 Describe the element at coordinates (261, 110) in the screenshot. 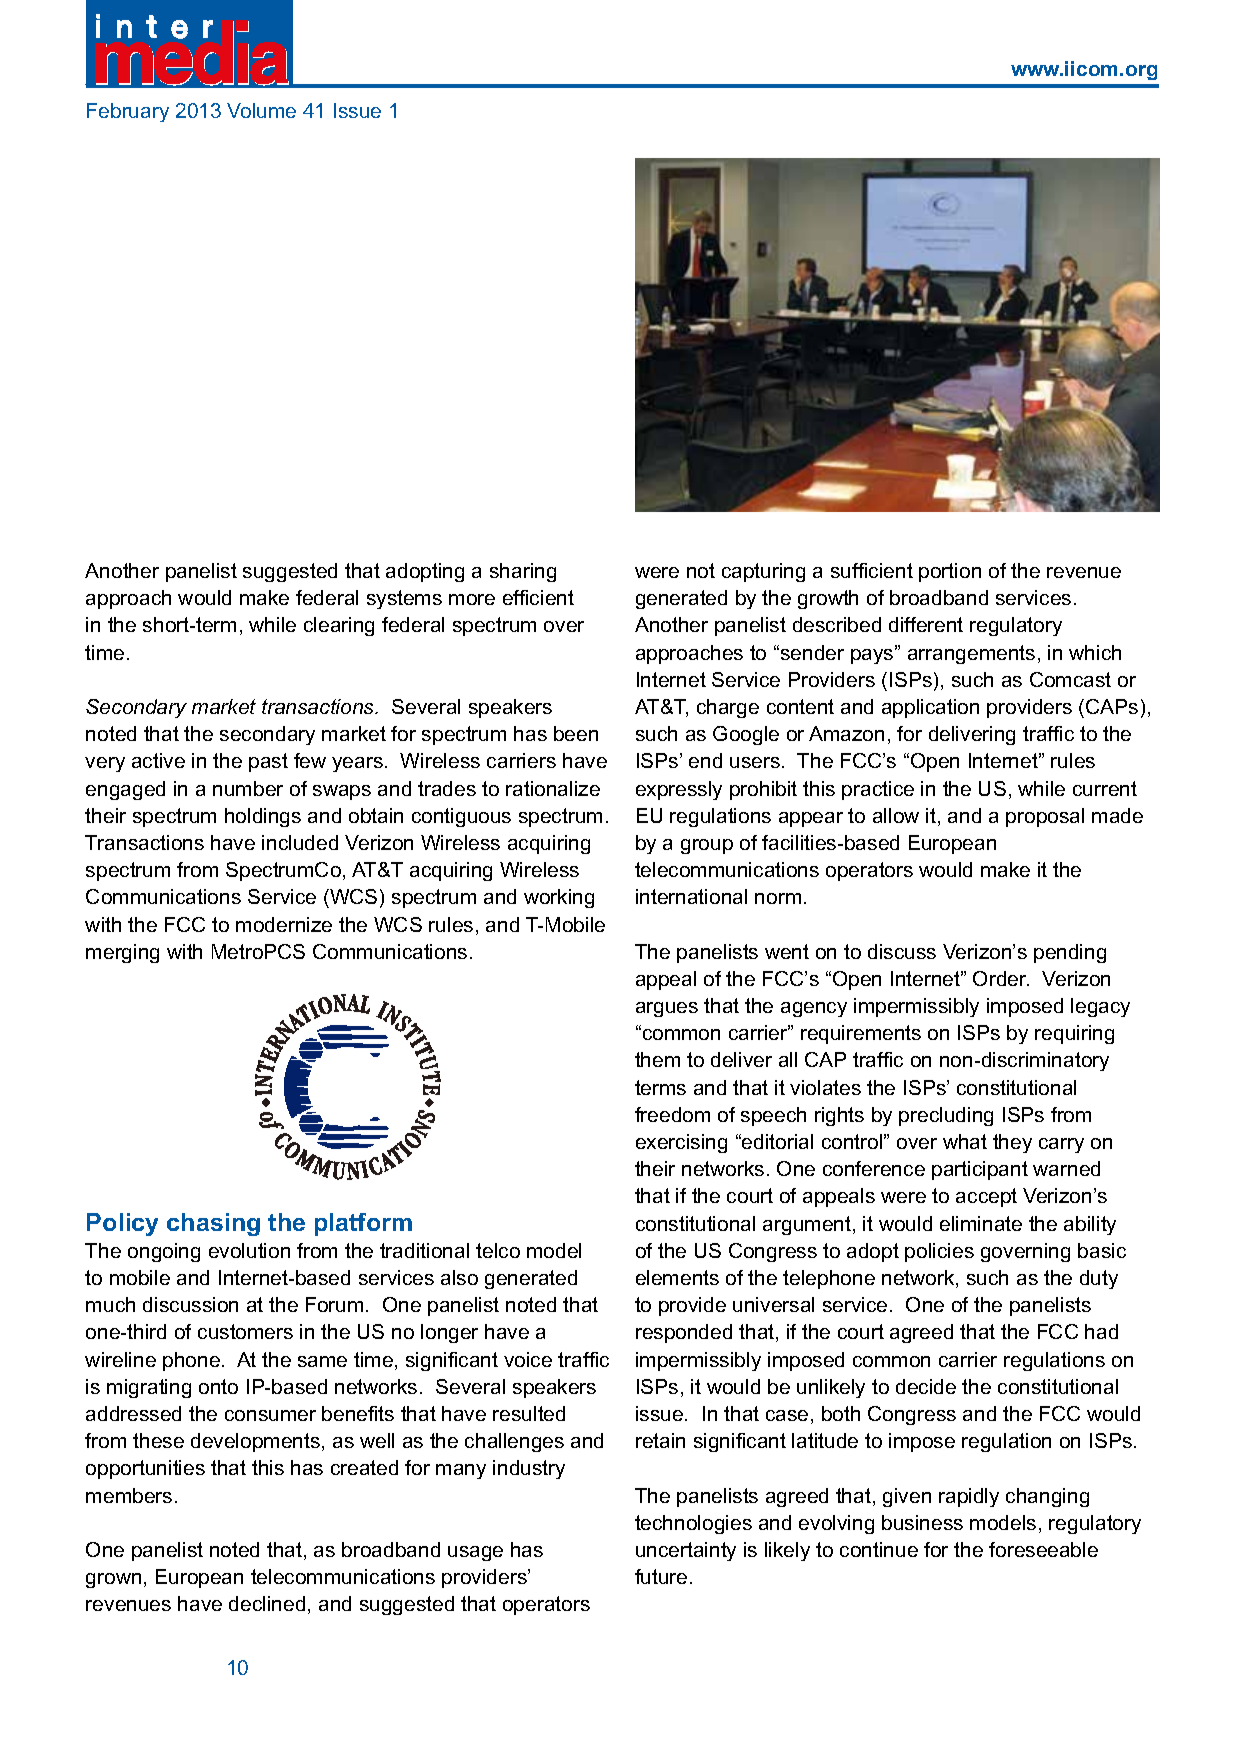

I see `Volume` at that location.
